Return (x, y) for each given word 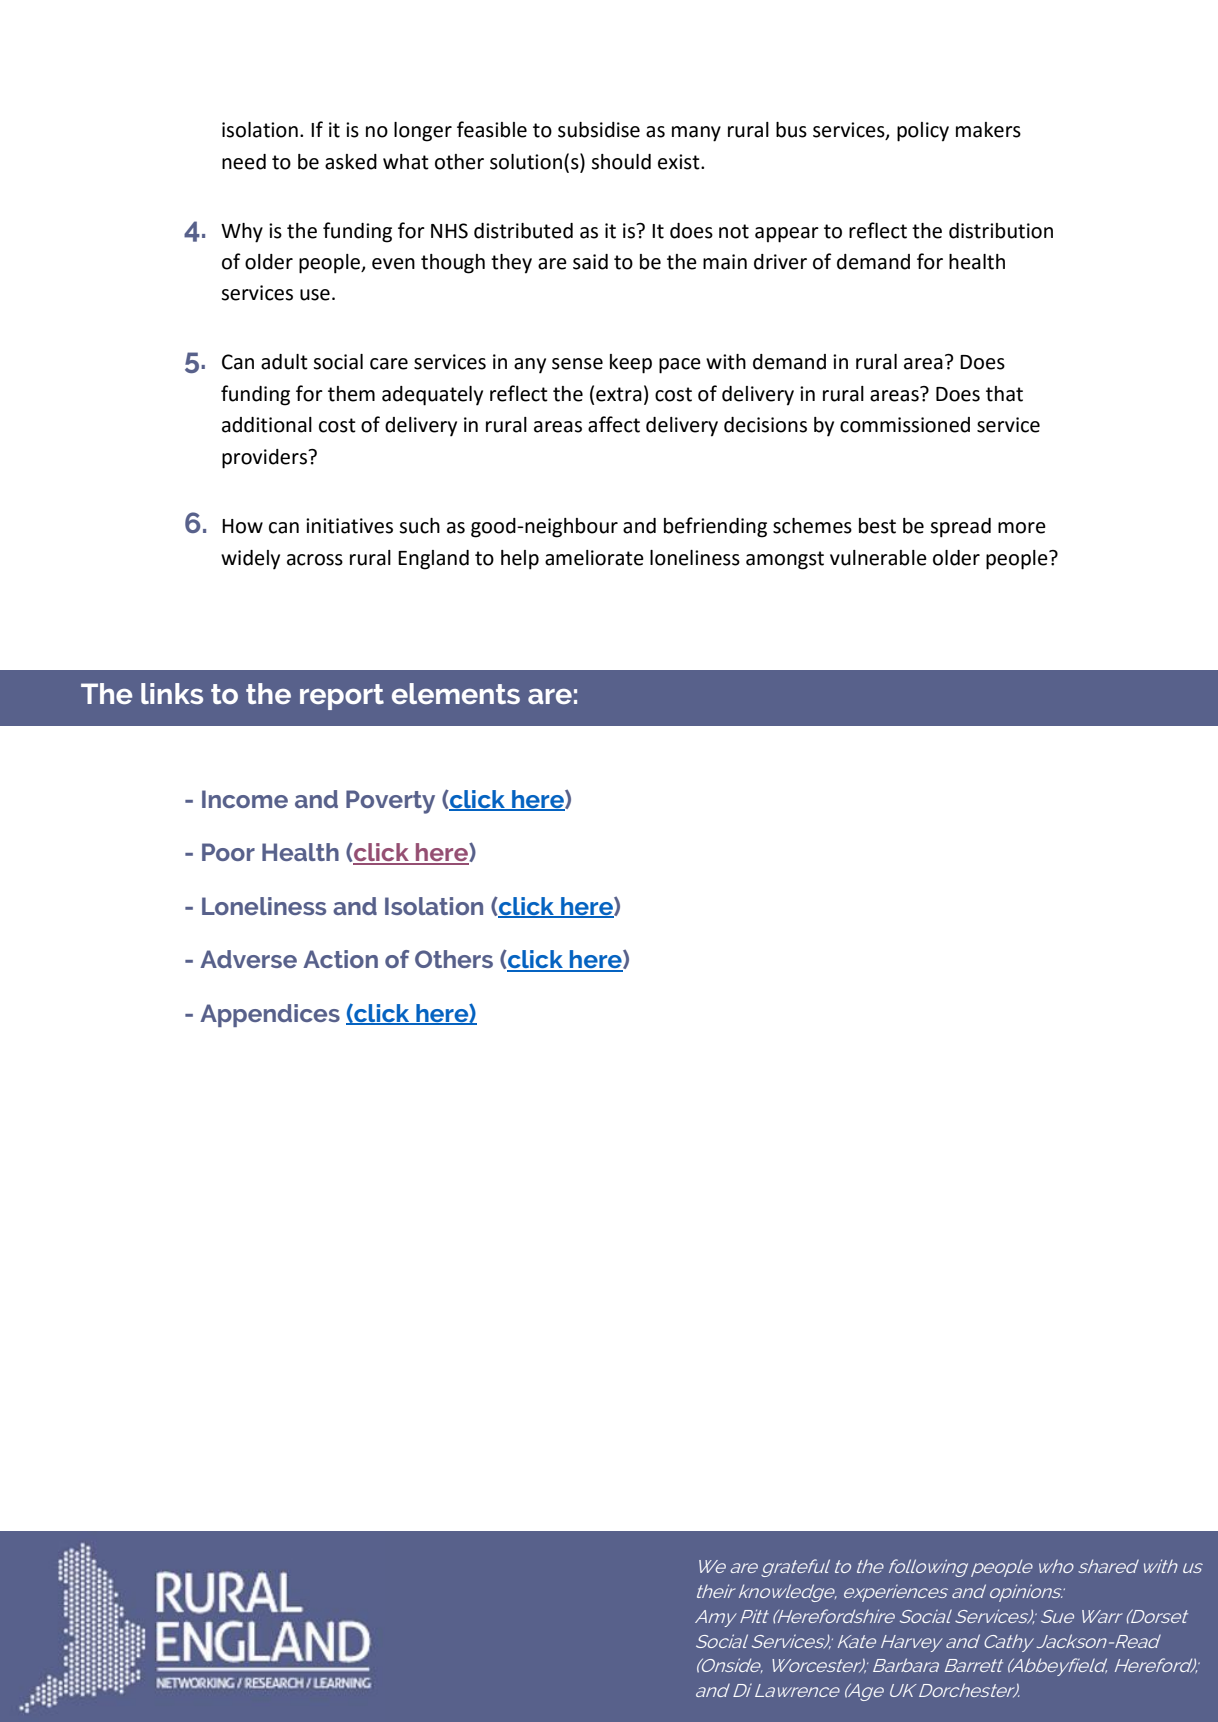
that (1004, 394)
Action (340, 959)
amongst (785, 560)
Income (245, 799)
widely (250, 560)
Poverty (390, 802)
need (244, 162)
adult (284, 362)
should (621, 162)
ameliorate (594, 558)
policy (923, 132)
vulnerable (878, 558)
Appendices (270, 1015)
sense (577, 364)
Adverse (248, 959)
